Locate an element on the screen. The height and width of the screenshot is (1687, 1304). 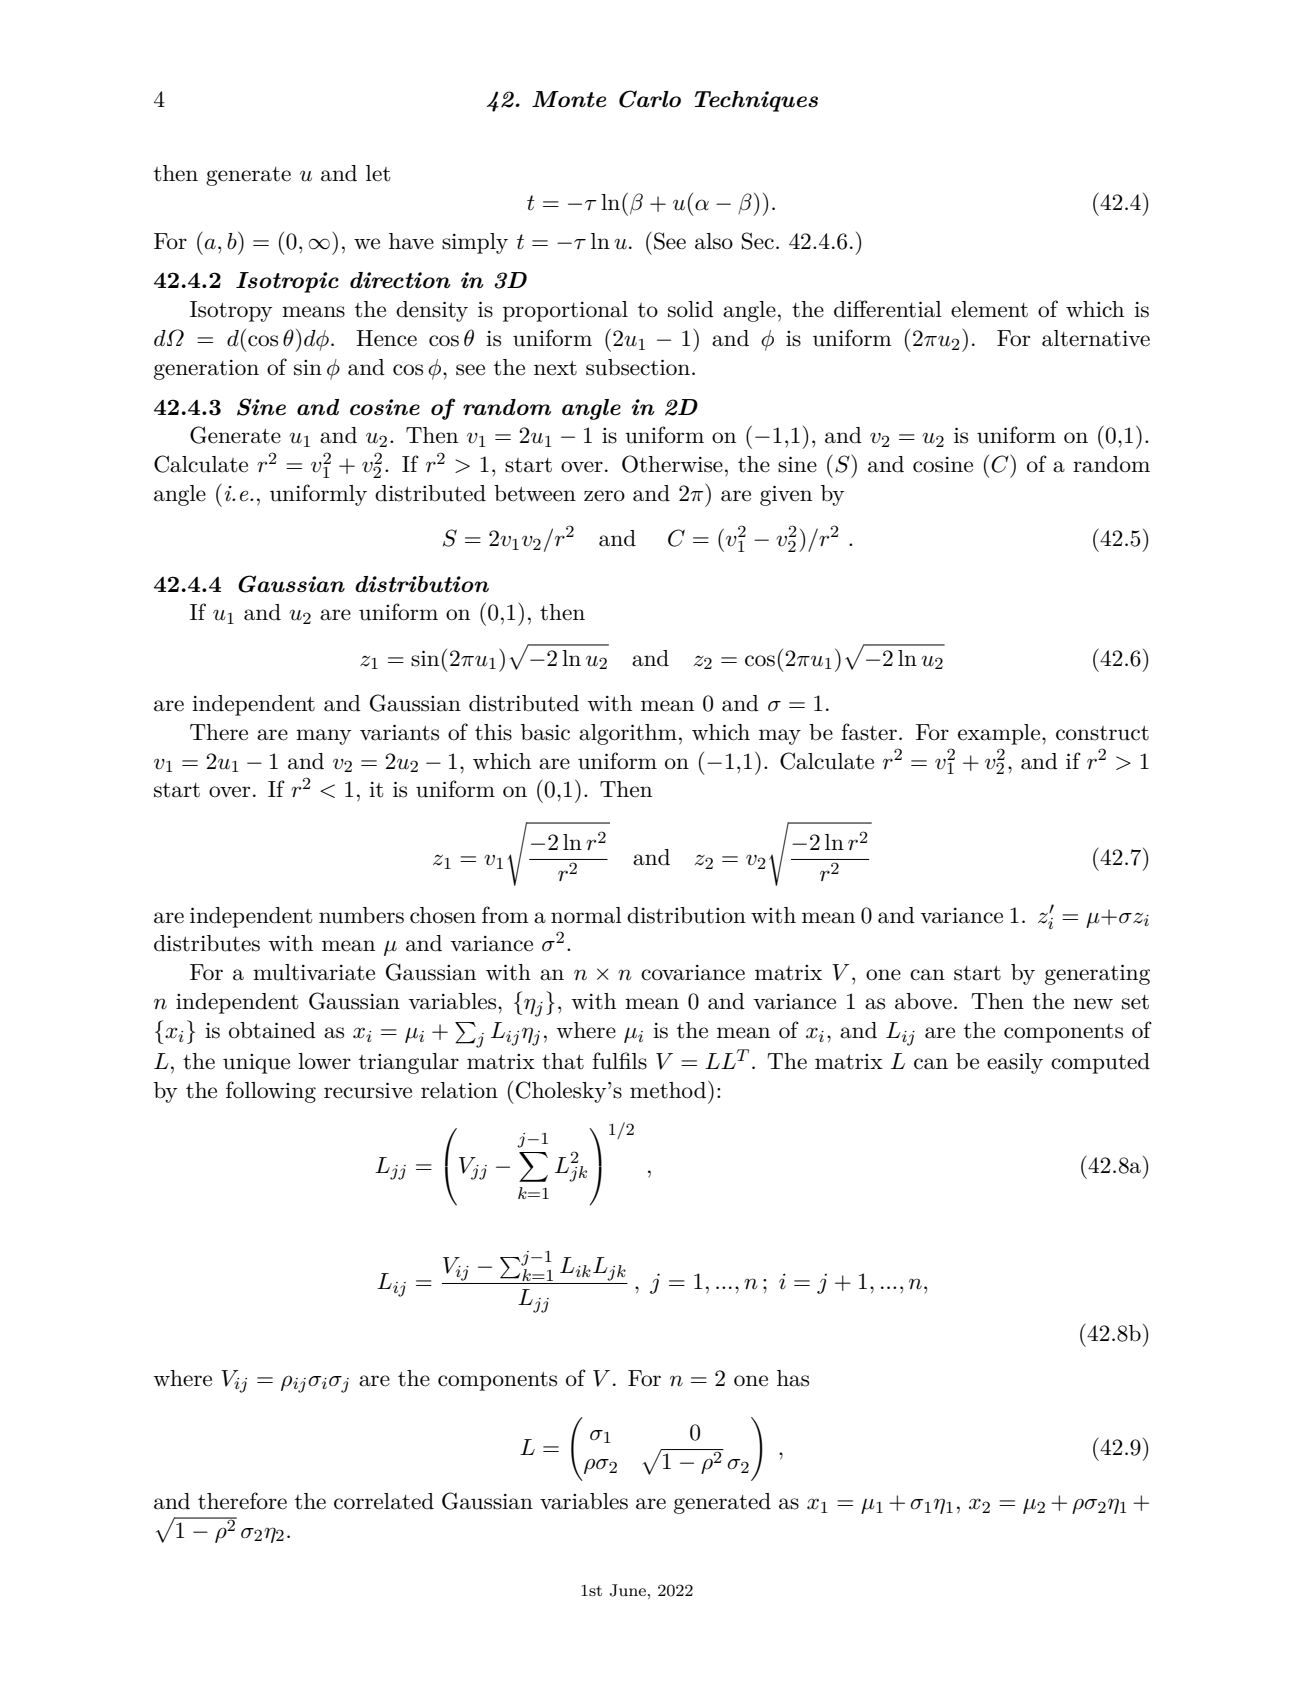
easily is located at coordinates (1015, 1063).
